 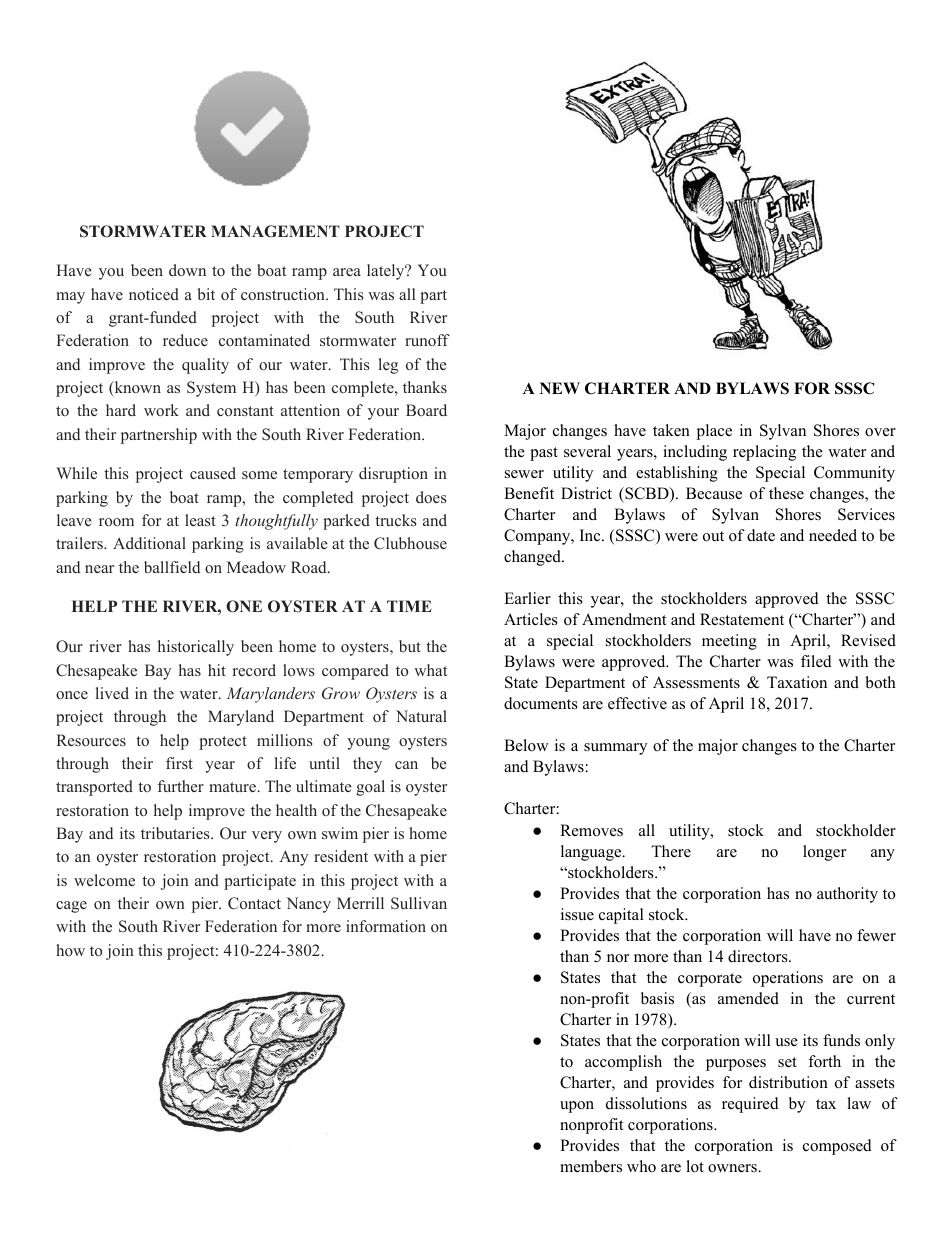 I want to click on Sullivan, so click(x=419, y=903).
